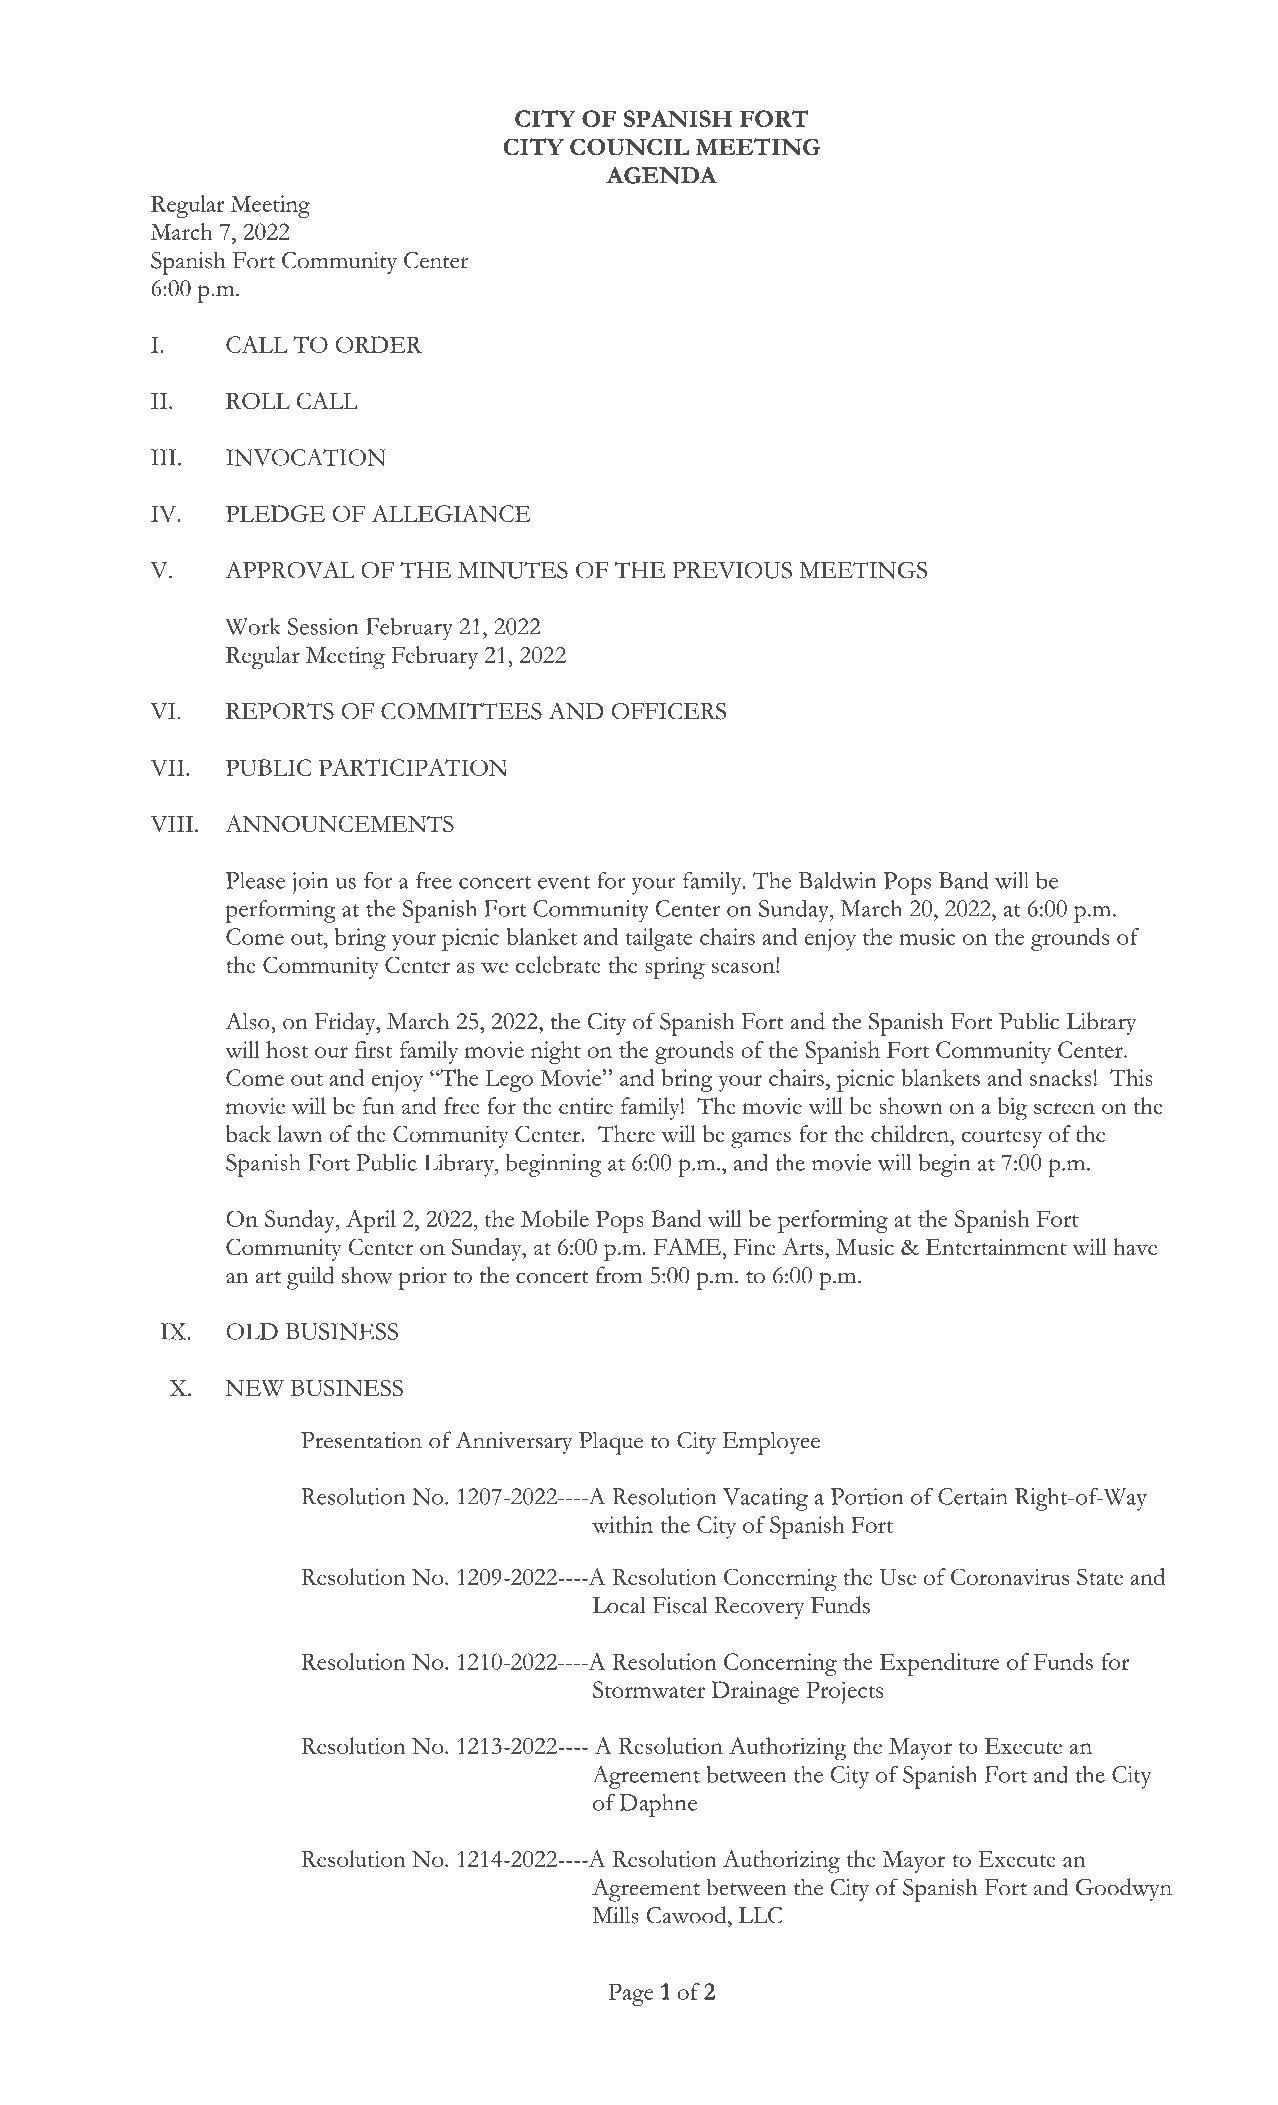  What do you see at coordinates (622, 1524) in the screenshot?
I see `within` at bounding box center [622, 1524].
